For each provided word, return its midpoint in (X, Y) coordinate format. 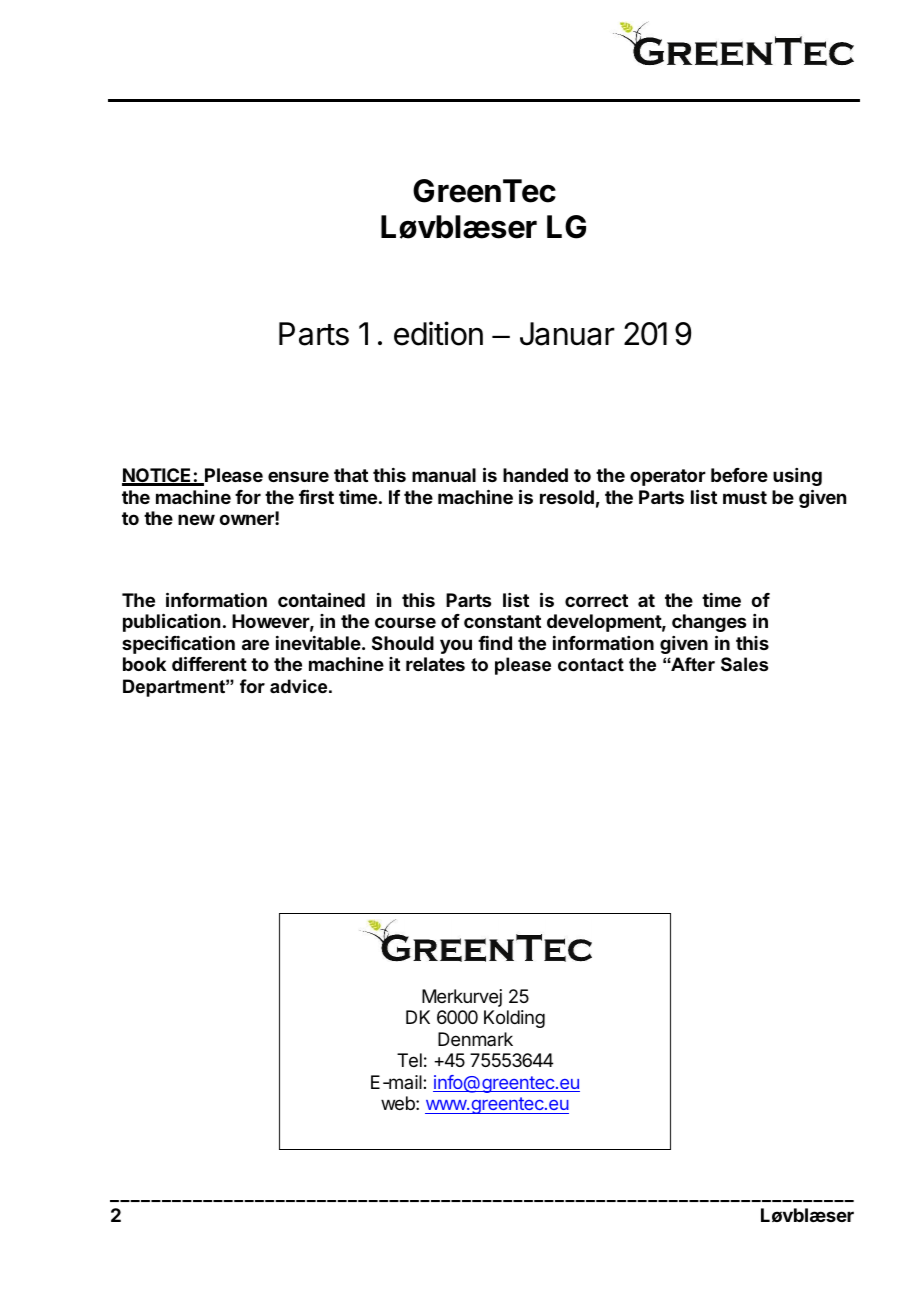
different (209, 663)
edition (438, 333)
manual (444, 475)
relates (435, 664)
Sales (744, 664)
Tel (409, 1060)
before (739, 475)
